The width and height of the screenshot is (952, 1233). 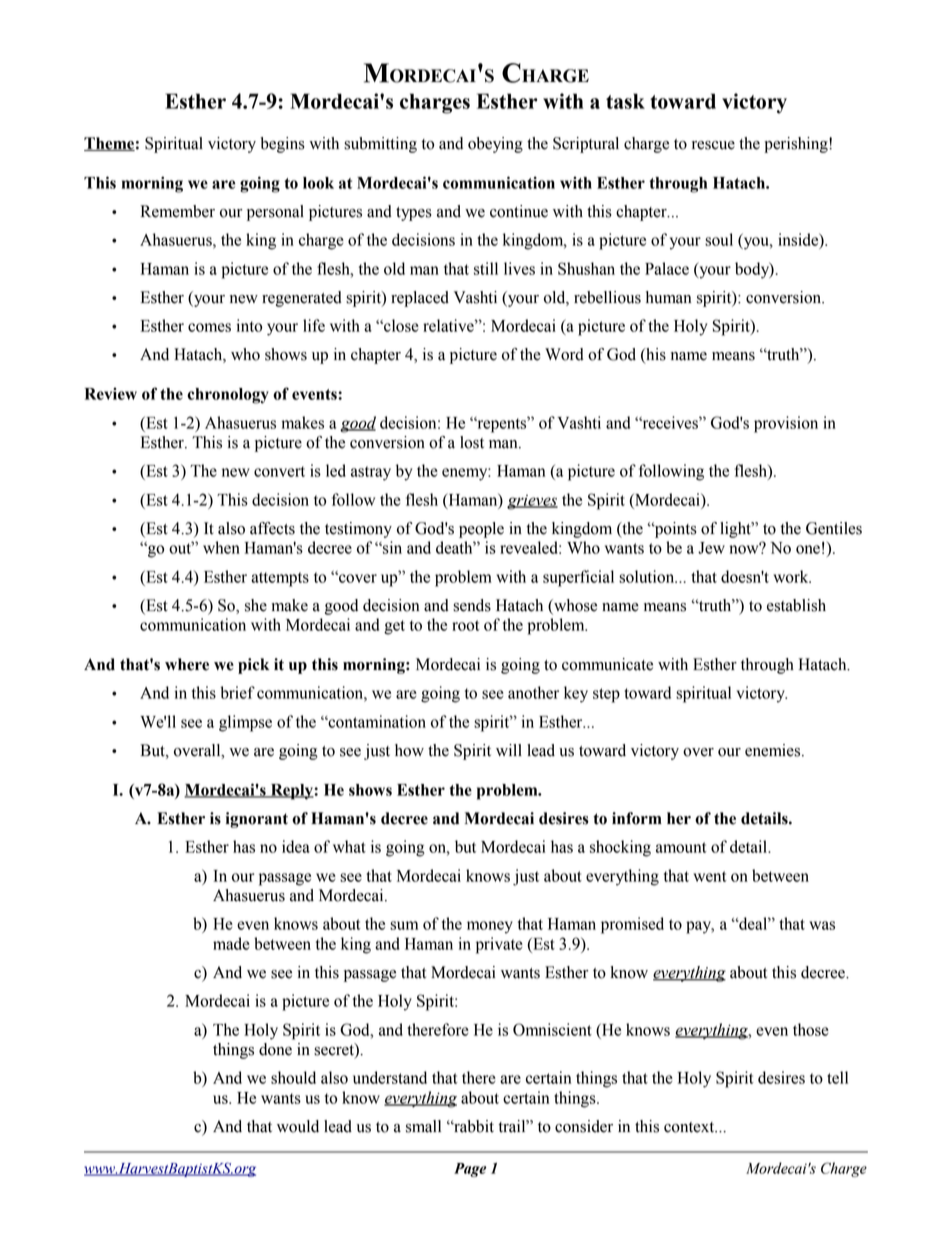 What do you see at coordinates (796, 605) in the screenshot?
I see `establish` at bounding box center [796, 605].
